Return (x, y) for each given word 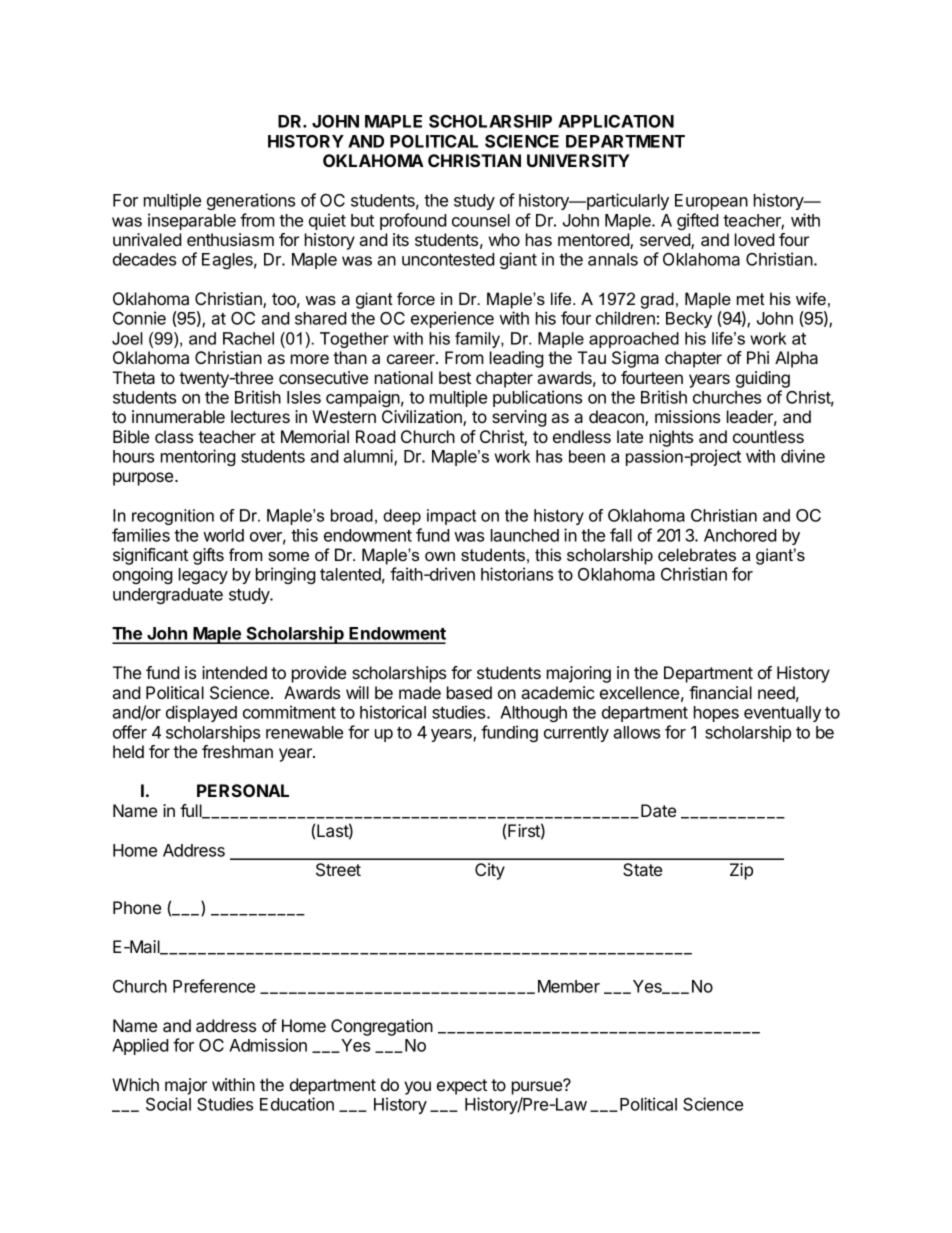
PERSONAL (243, 790)
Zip (741, 871)
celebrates (697, 554)
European (711, 202)
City (490, 871)
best (455, 377)
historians (517, 574)
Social (168, 1104)
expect (462, 1087)
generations (251, 201)
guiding (763, 379)
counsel (481, 220)
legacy (203, 576)
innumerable (178, 416)
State (642, 869)
